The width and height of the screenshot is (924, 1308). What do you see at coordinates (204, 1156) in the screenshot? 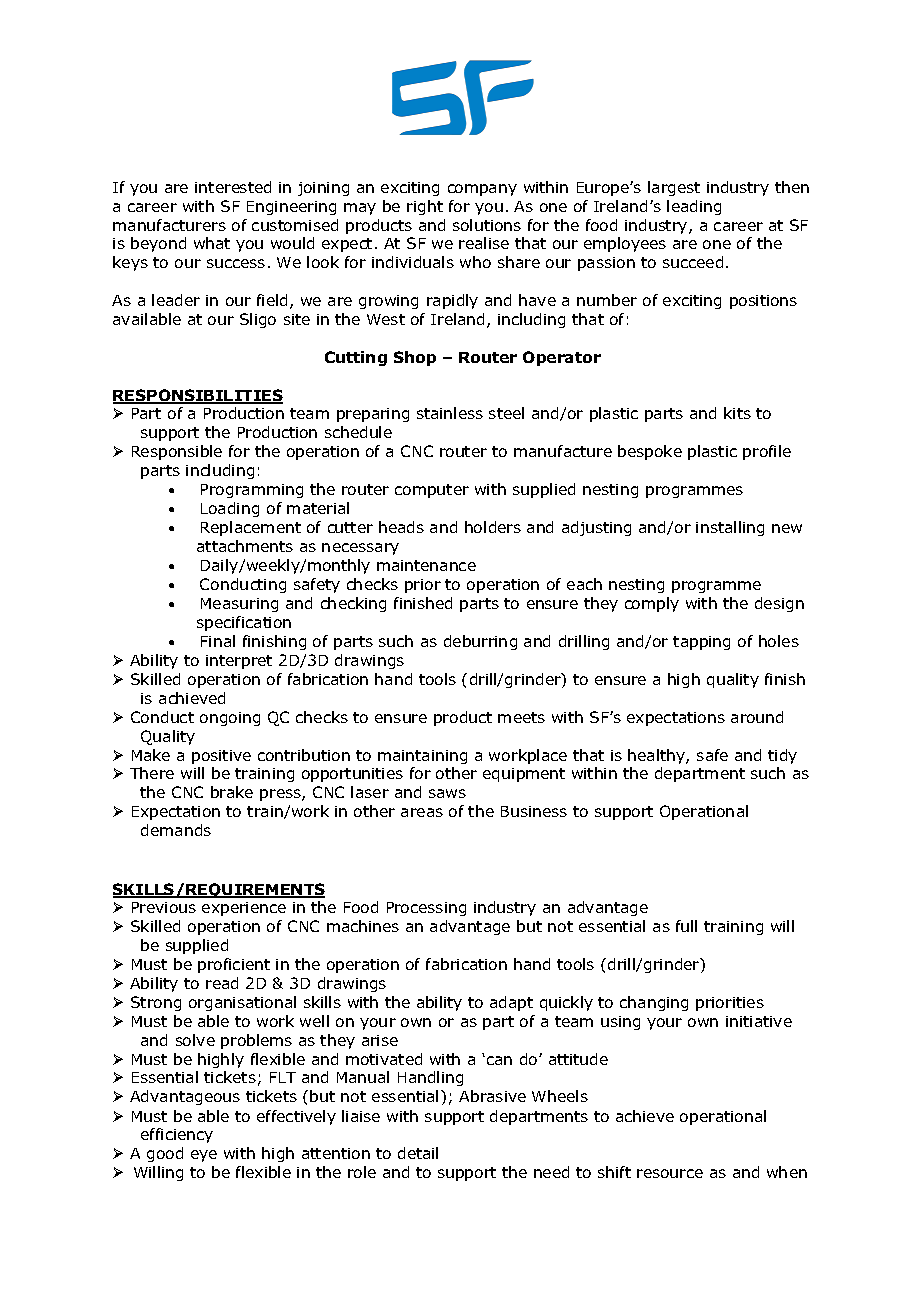
I see `eye` at bounding box center [204, 1156].
